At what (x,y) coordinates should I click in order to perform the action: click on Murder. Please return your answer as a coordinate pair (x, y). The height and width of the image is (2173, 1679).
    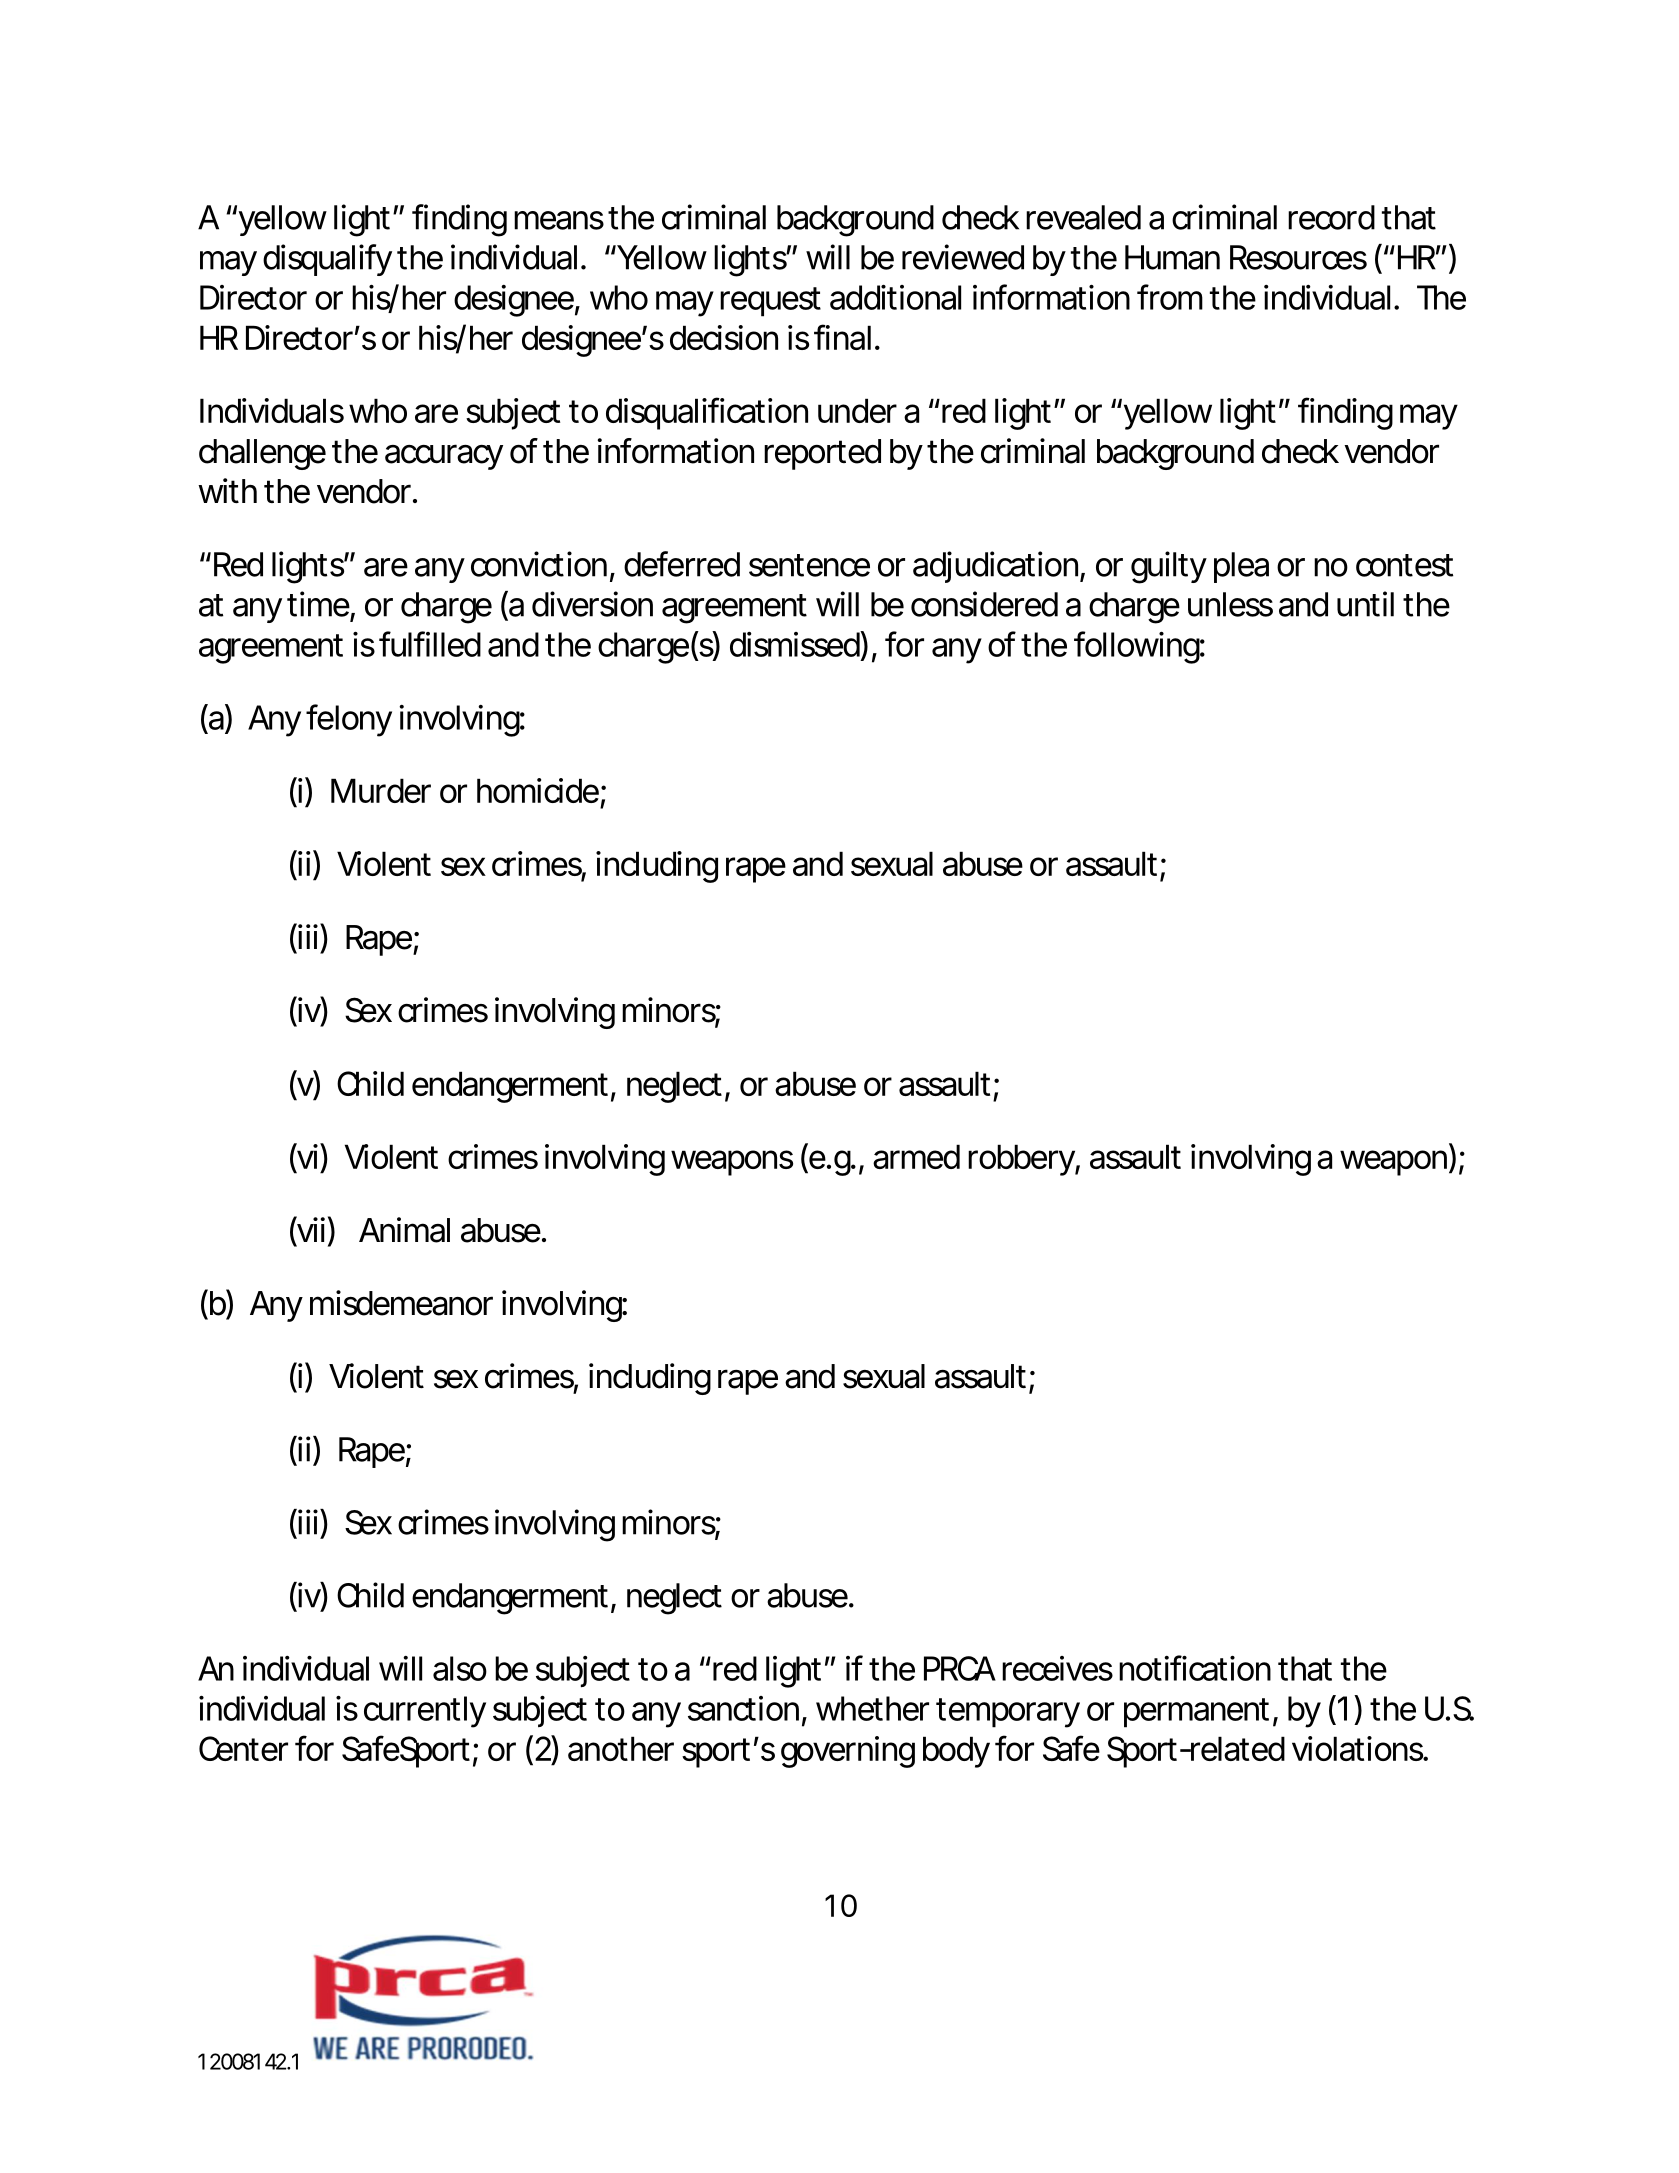
    Looking at the image, I should click on (381, 790).
